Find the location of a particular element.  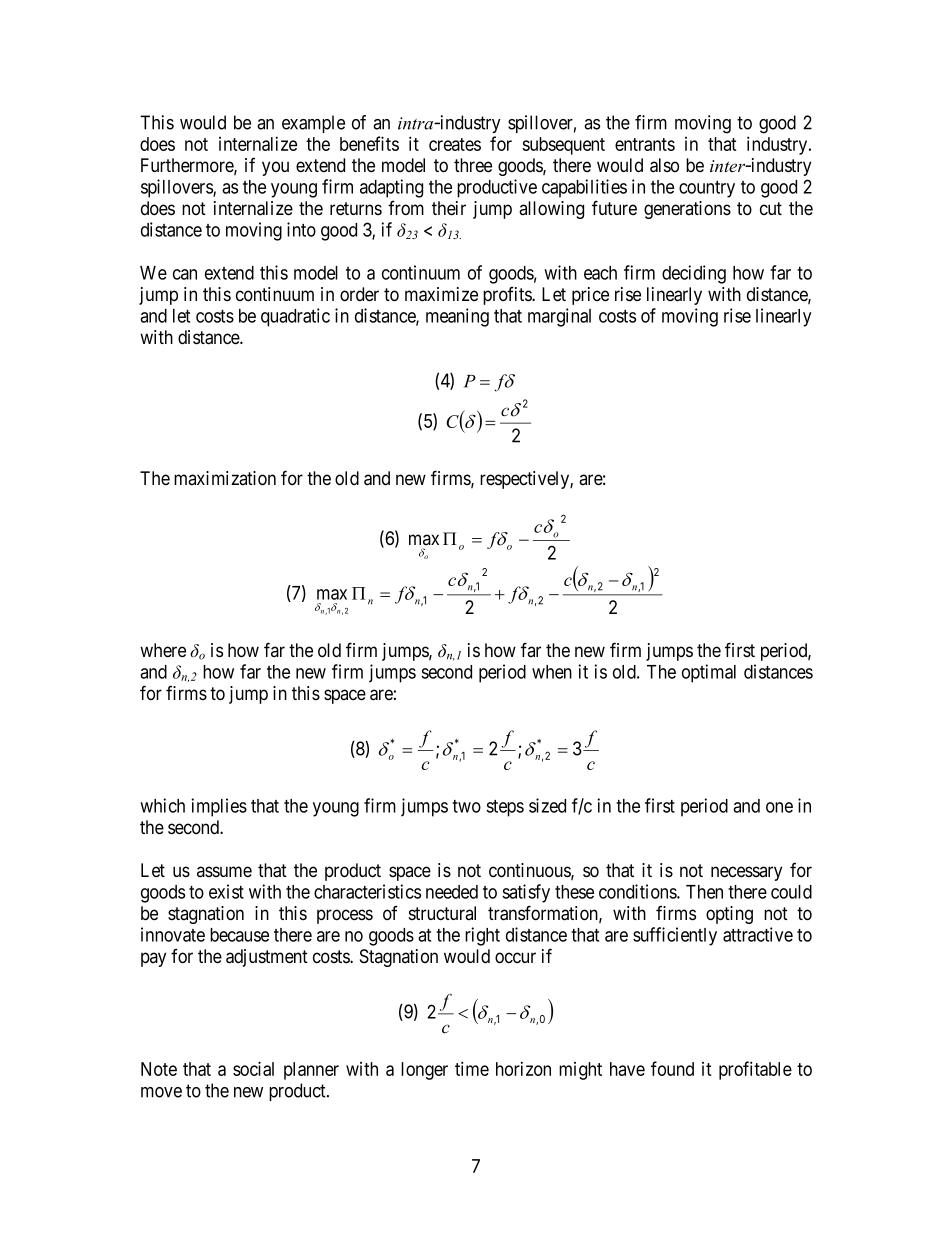

implies is located at coordinates (219, 807).
